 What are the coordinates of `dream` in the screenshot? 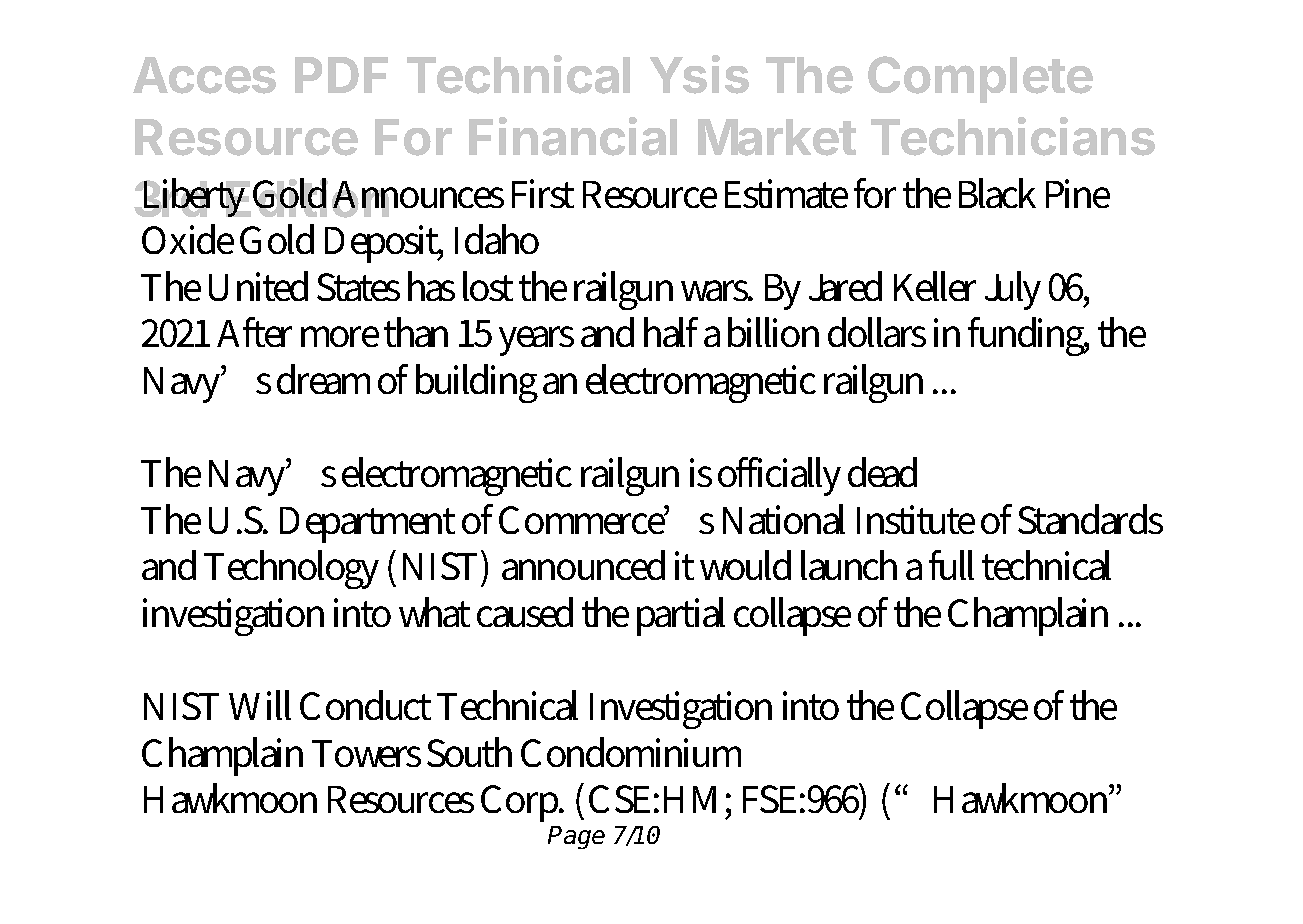 It's located at (323, 379).
